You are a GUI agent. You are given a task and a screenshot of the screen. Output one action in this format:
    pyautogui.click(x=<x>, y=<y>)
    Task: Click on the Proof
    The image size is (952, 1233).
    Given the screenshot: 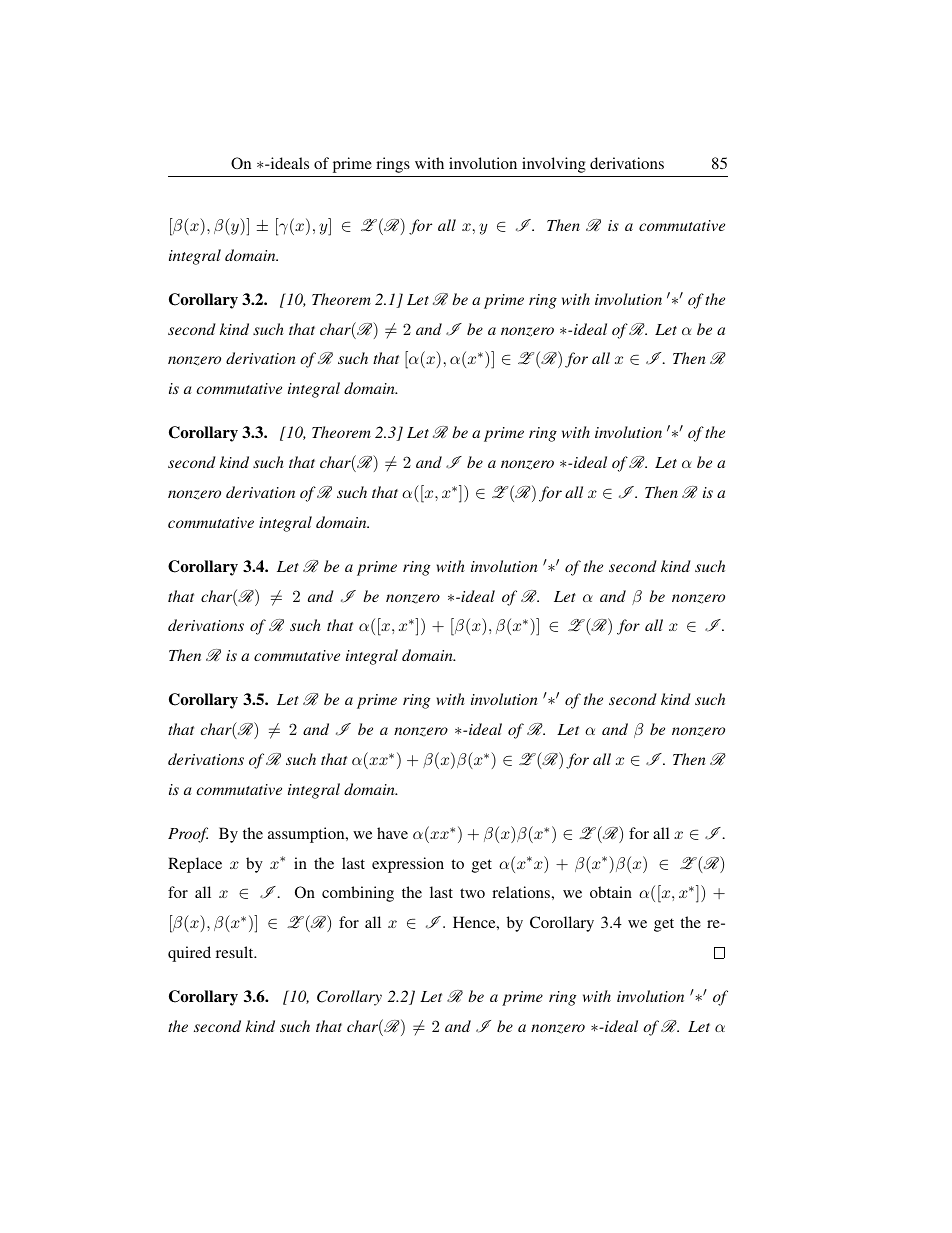 What is the action you would take?
    pyautogui.click(x=188, y=835)
